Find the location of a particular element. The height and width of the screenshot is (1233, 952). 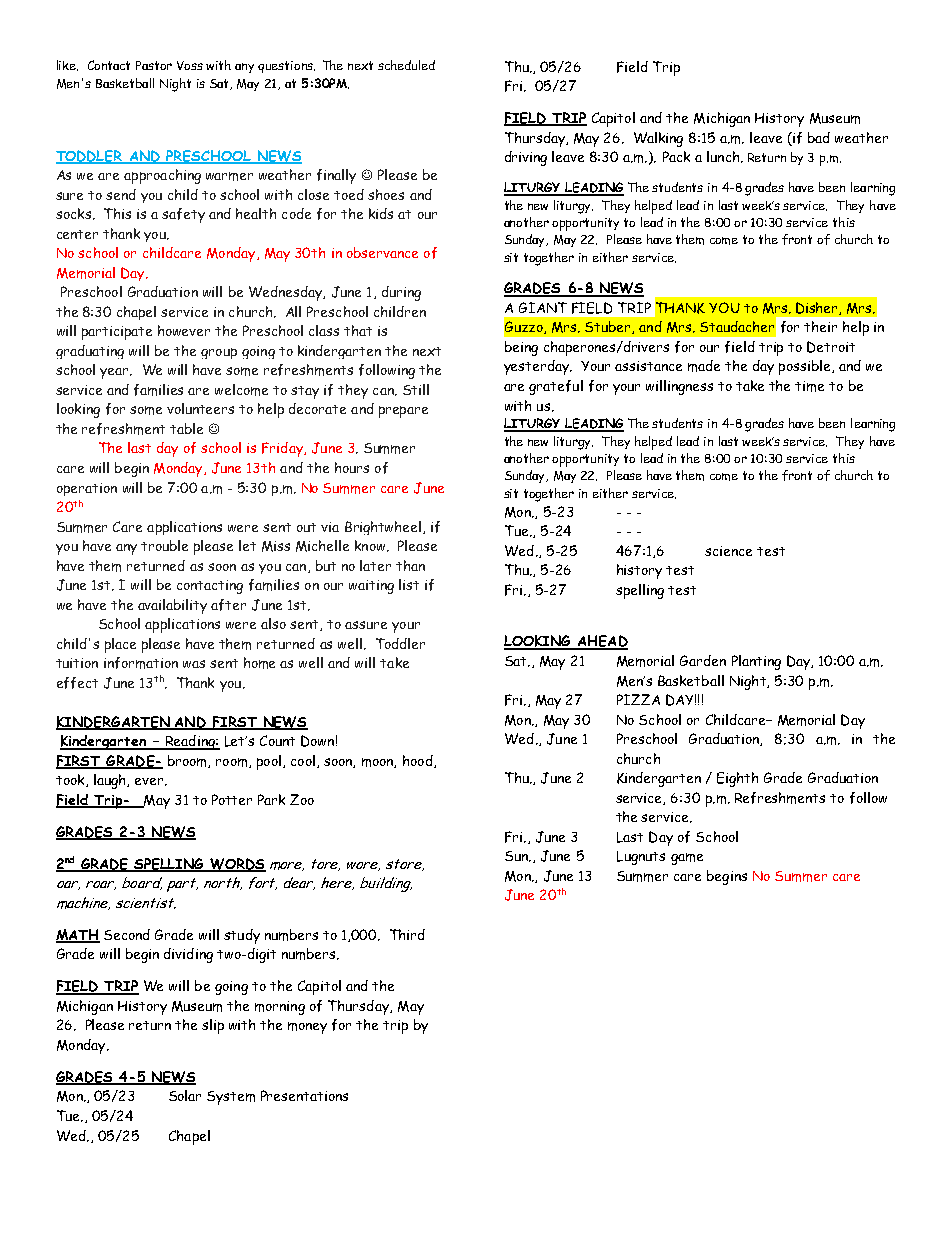

game is located at coordinates (687, 859).
